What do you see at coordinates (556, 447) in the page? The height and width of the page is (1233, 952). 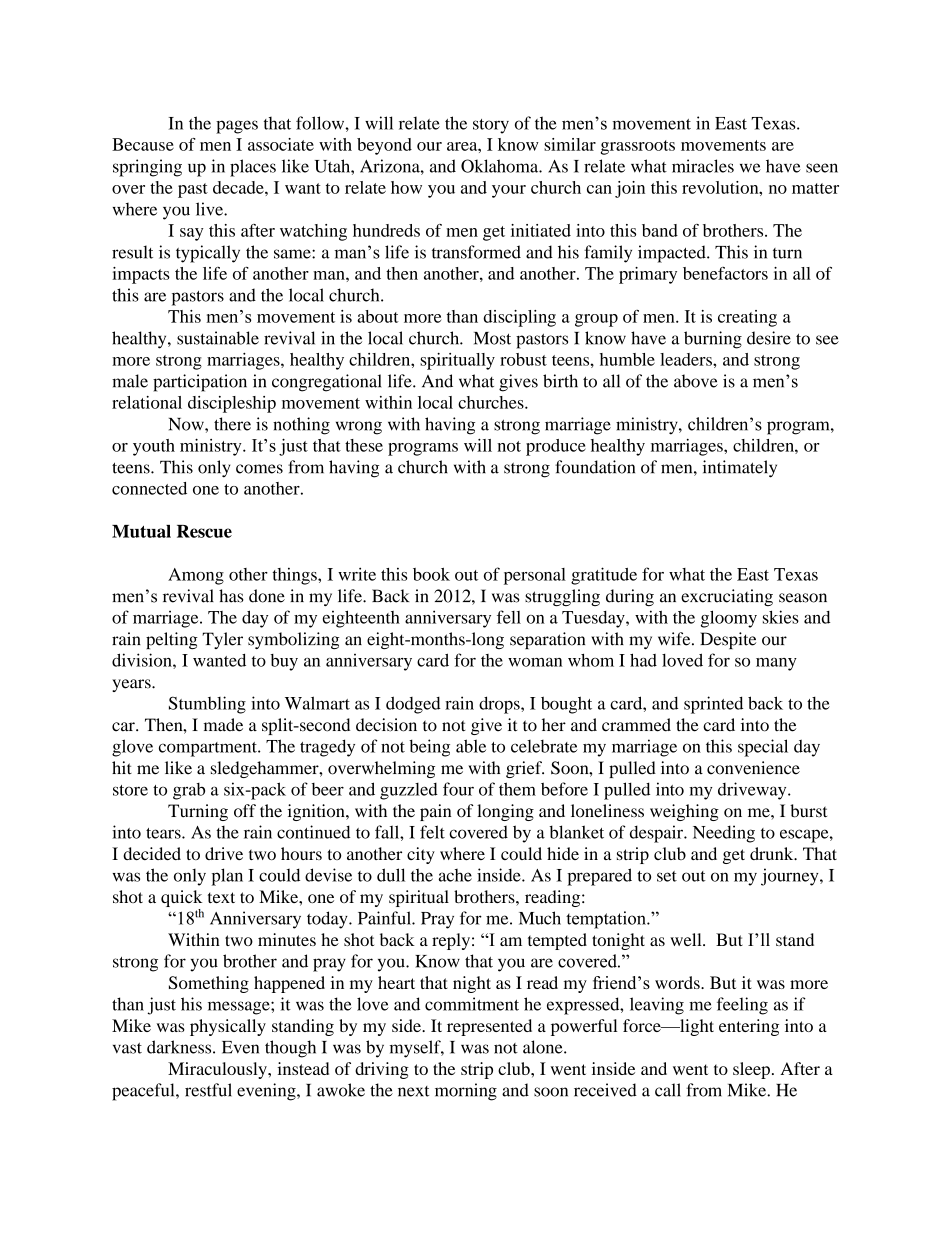 I see `produce` at bounding box center [556, 447].
